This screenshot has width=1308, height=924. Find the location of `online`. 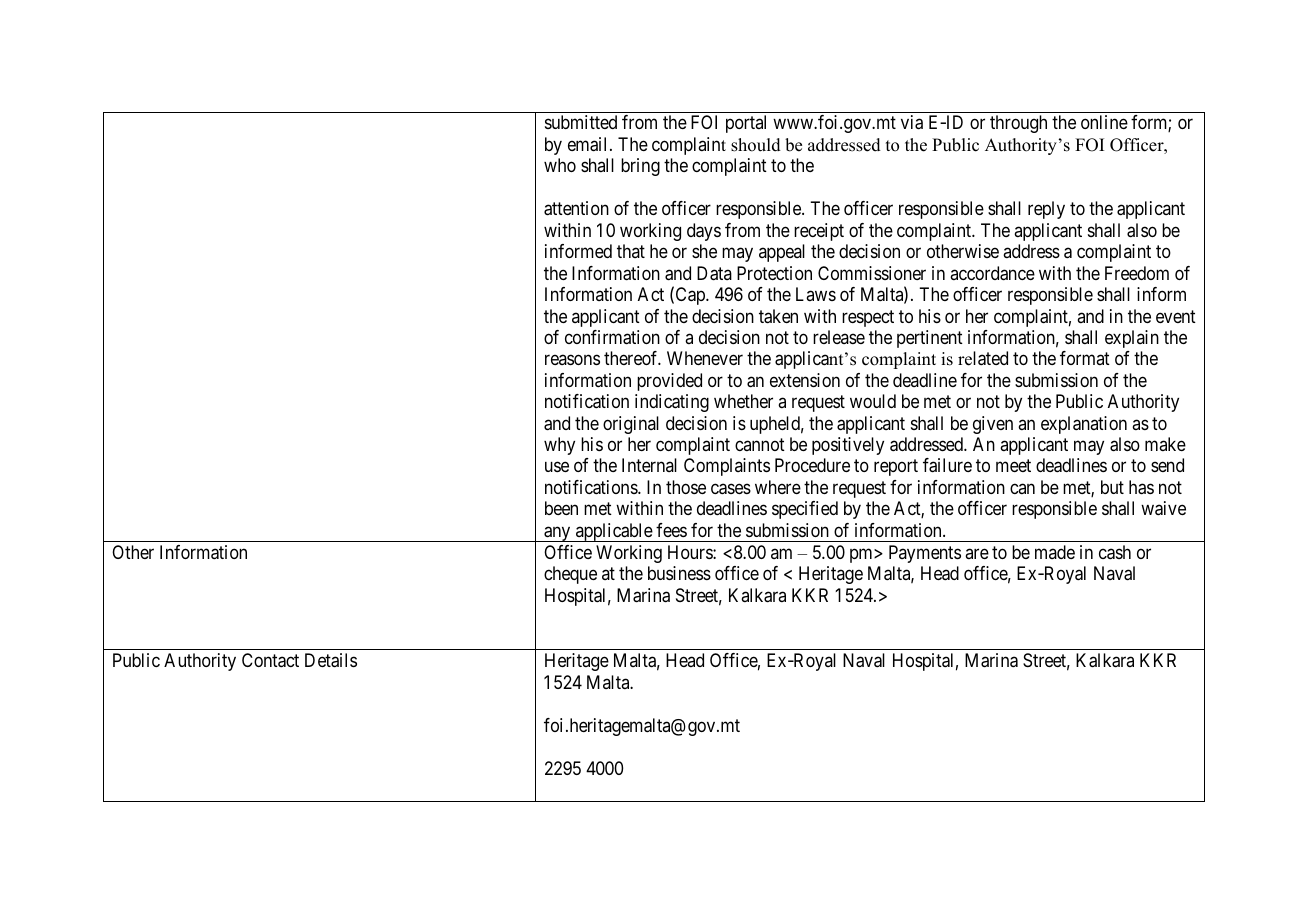

online is located at coordinates (1104, 122).
